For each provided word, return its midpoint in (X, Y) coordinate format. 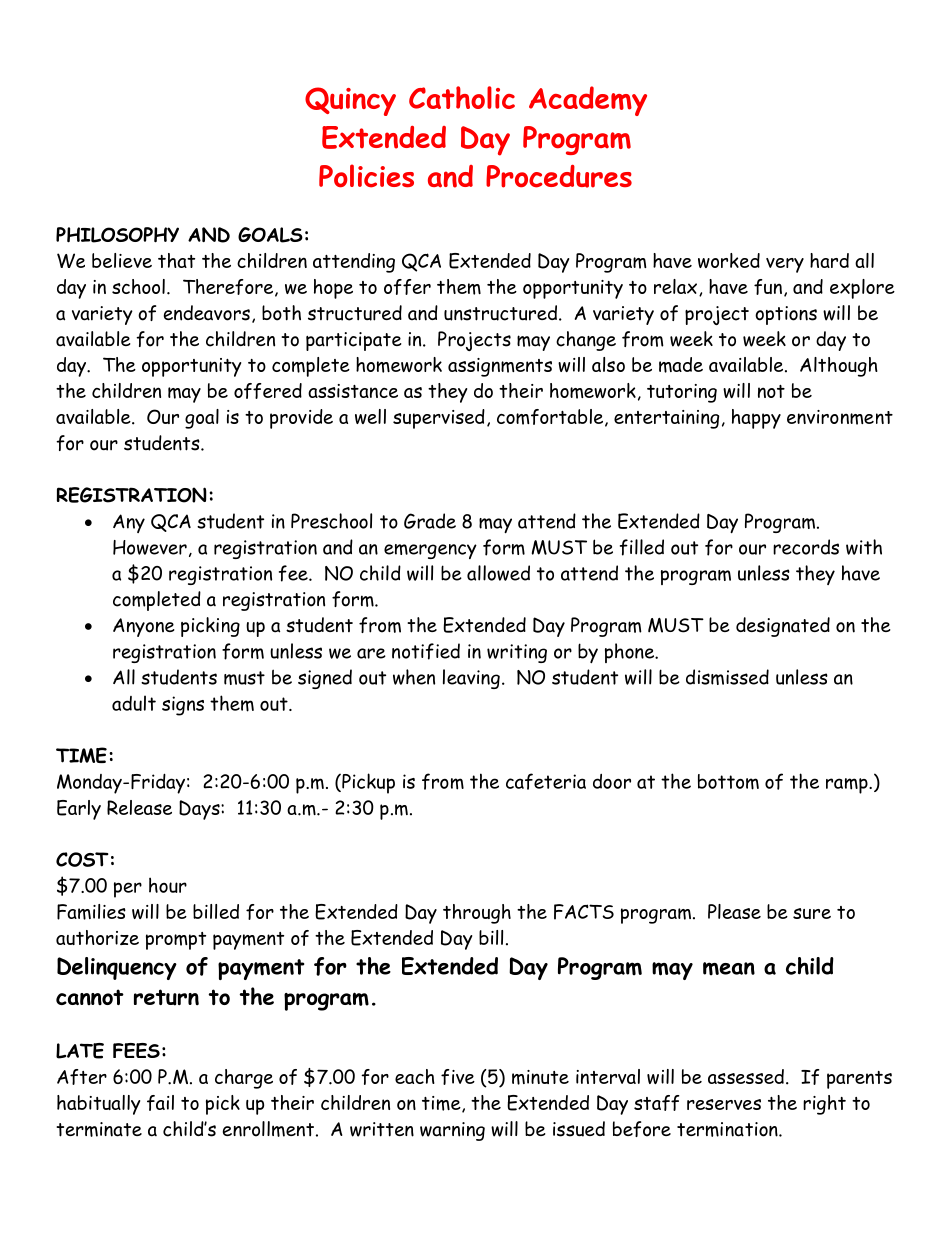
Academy (588, 101)
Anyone (144, 627)
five (458, 1077)
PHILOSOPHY (117, 235)
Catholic (462, 97)
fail (160, 1103)
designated (783, 627)
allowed (498, 573)
